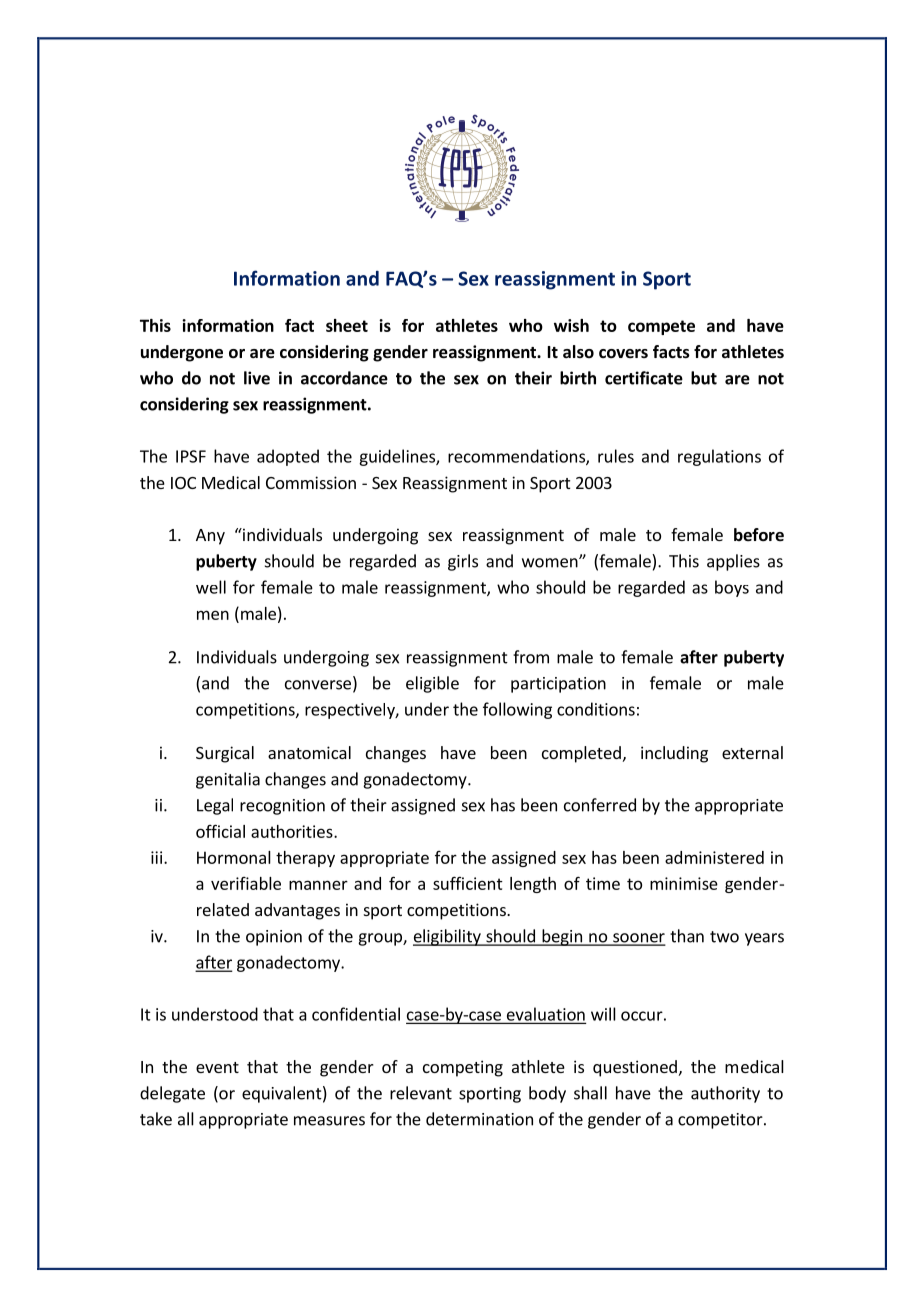 The image size is (924, 1307). What do you see at coordinates (687, 936) in the screenshot?
I see `than` at bounding box center [687, 936].
